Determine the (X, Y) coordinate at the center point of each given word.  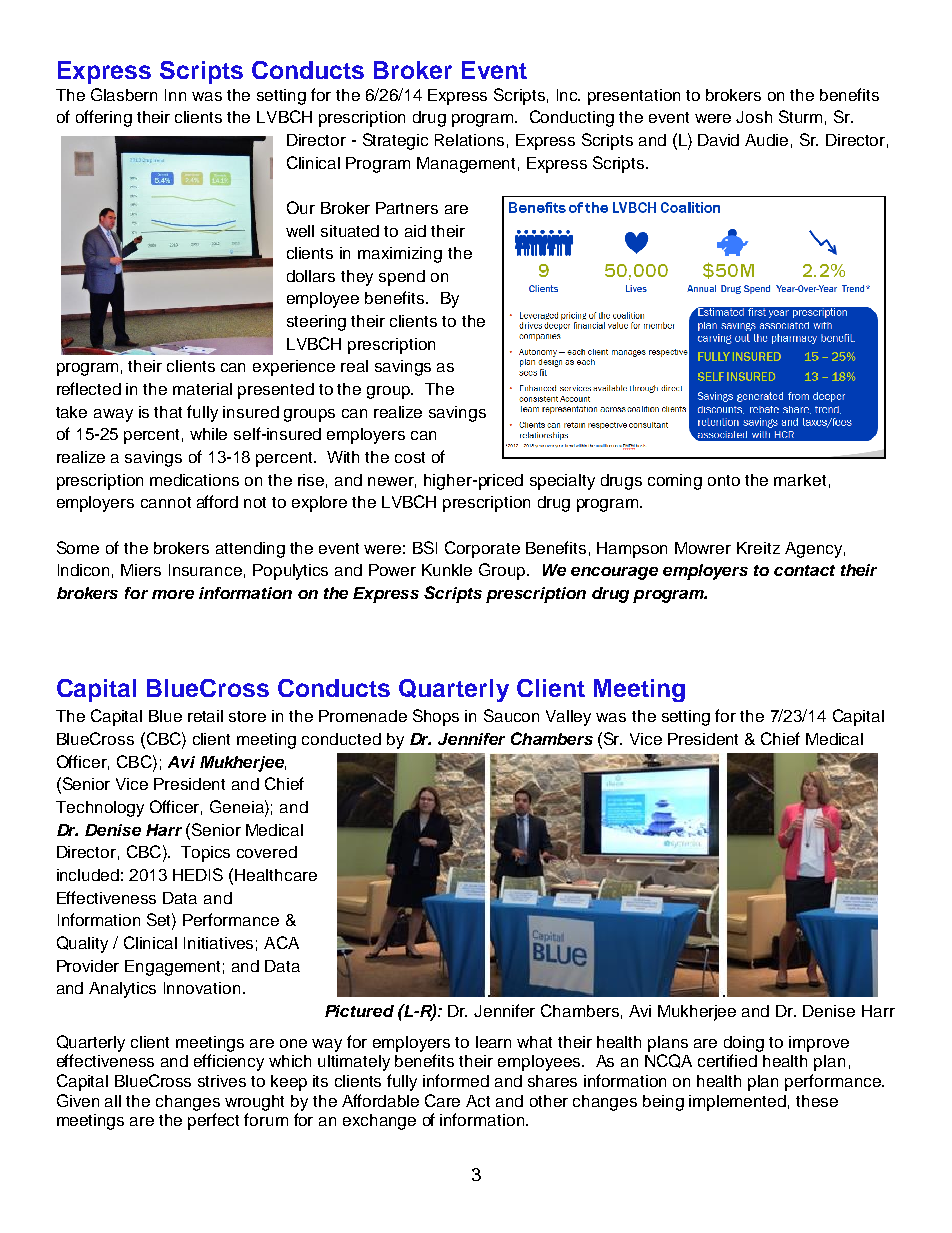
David (718, 140)
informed (456, 1080)
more (173, 594)
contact (804, 570)
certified (727, 1060)
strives (222, 1081)
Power (392, 570)
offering (104, 118)
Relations (469, 140)
